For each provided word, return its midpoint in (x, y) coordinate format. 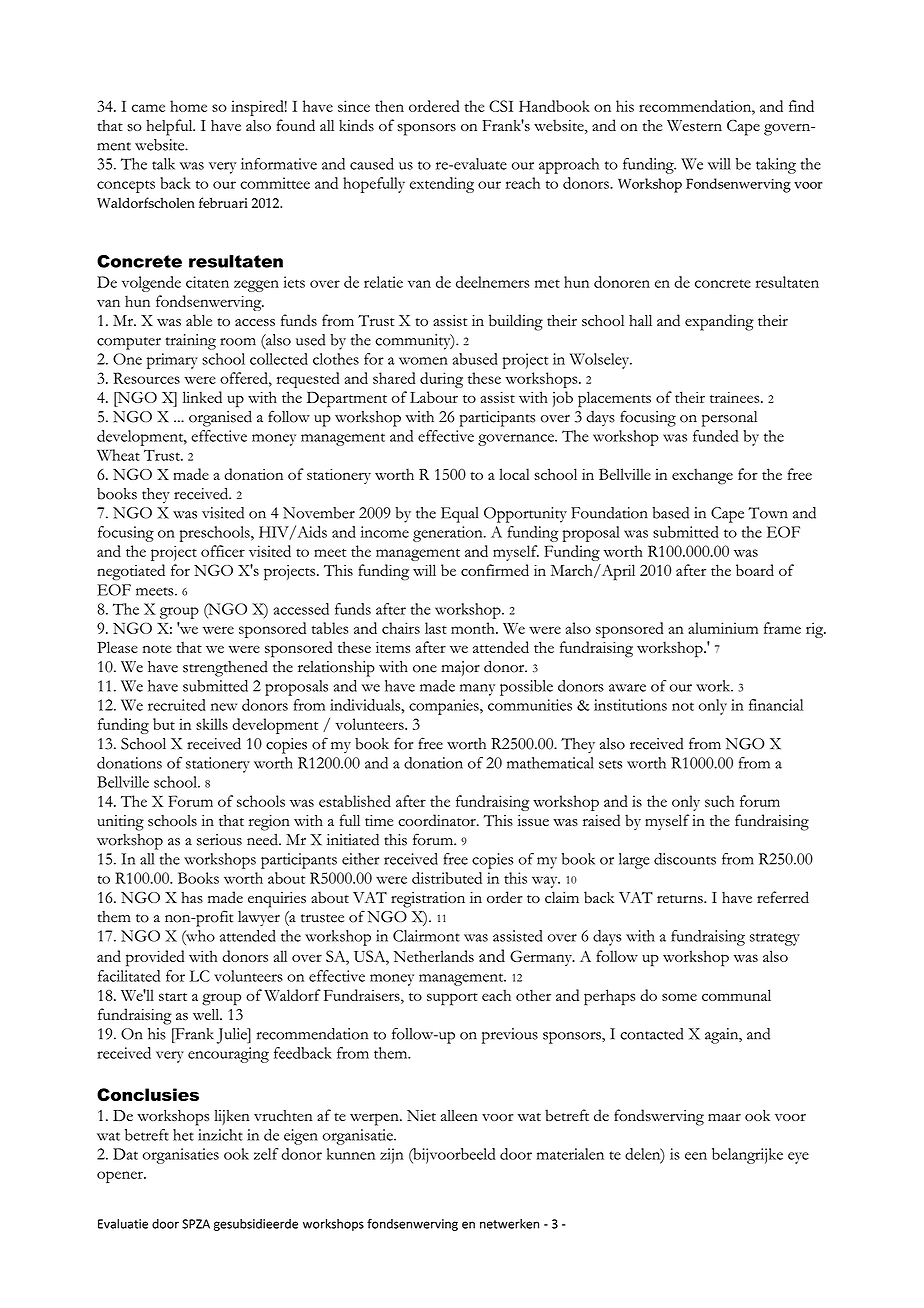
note (157, 649)
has (192, 898)
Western (694, 125)
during (441, 380)
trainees (736, 397)
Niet (421, 1115)
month (474, 628)
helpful (170, 127)
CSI (501, 106)
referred (783, 897)
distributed (447, 878)
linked (202, 397)
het (183, 1135)
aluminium (723, 628)
